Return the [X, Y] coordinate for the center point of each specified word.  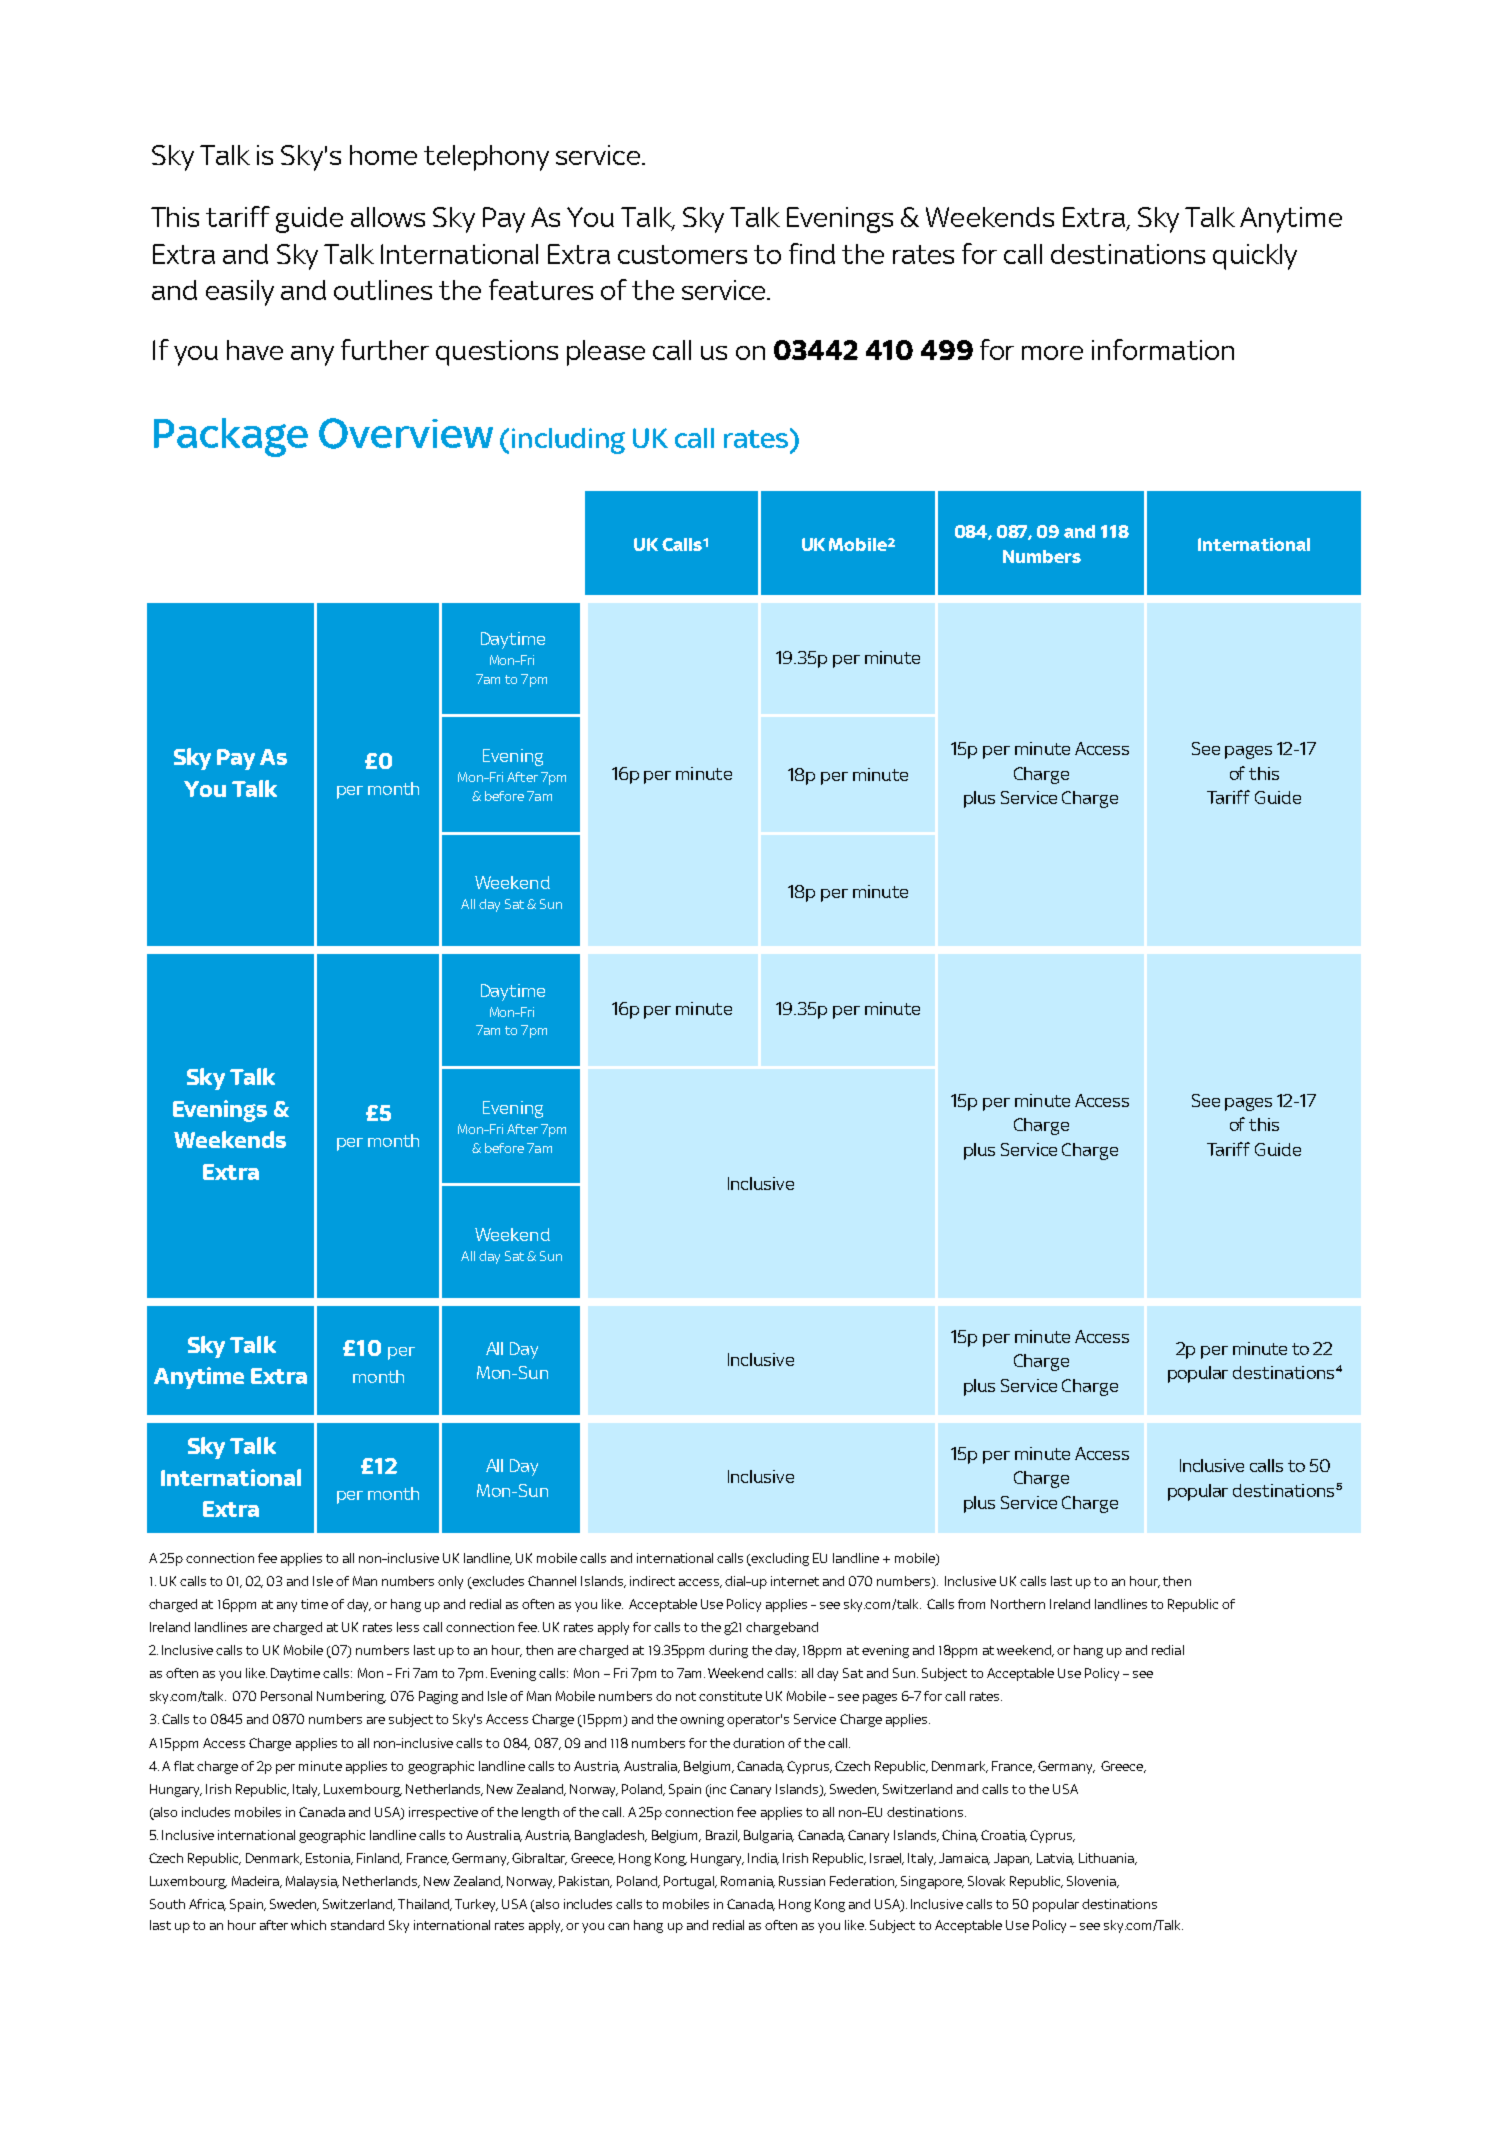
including [568, 441]
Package [231, 437]
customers [682, 254]
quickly [1255, 257]
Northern [1018, 1604]
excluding [779, 1559]
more [1052, 353]
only [450, 1582]
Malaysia [312, 1882]
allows [388, 217]
